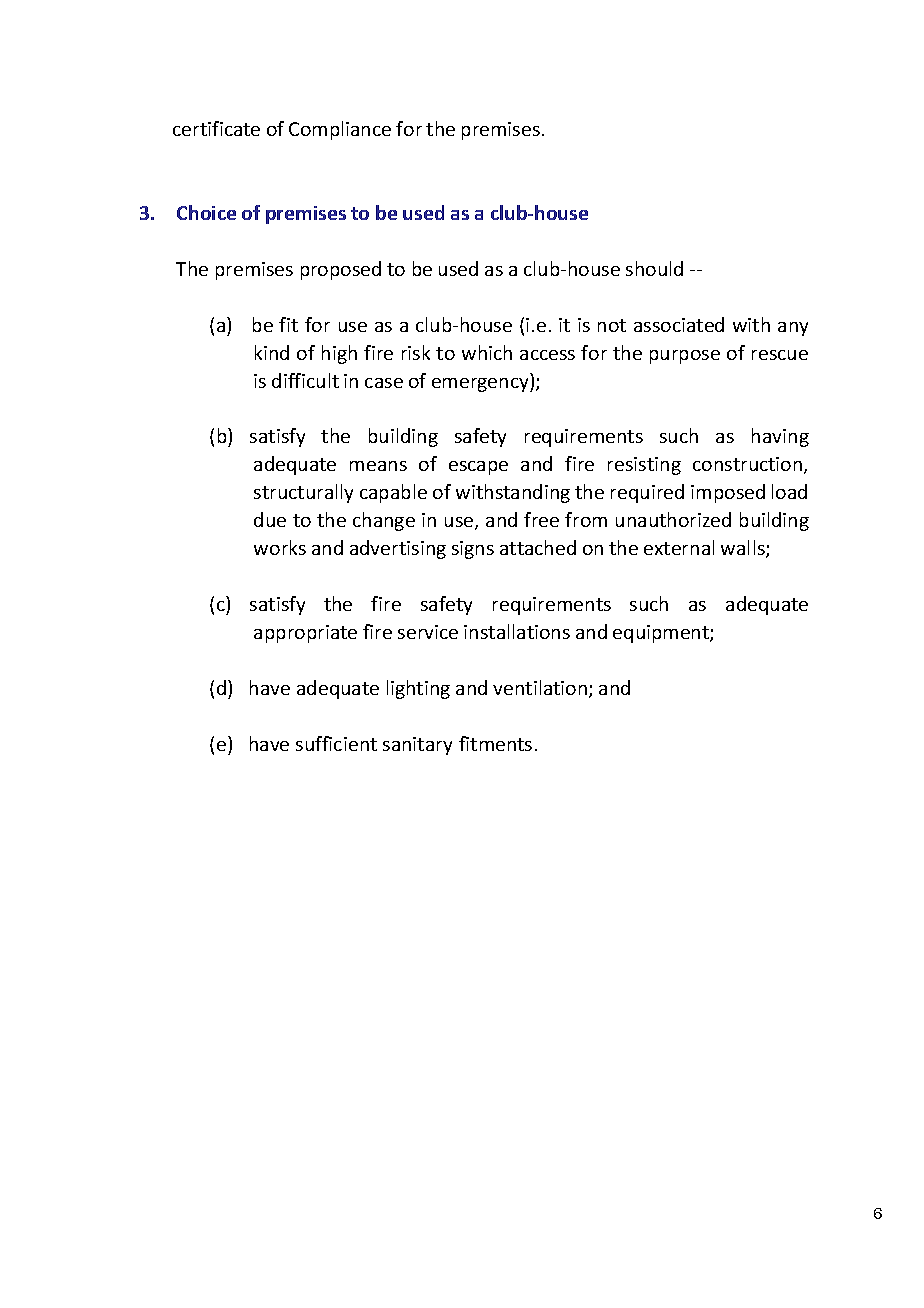 The width and height of the document is (924, 1308). Describe the element at coordinates (744, 549) in the document. I see `walls` at that location.
